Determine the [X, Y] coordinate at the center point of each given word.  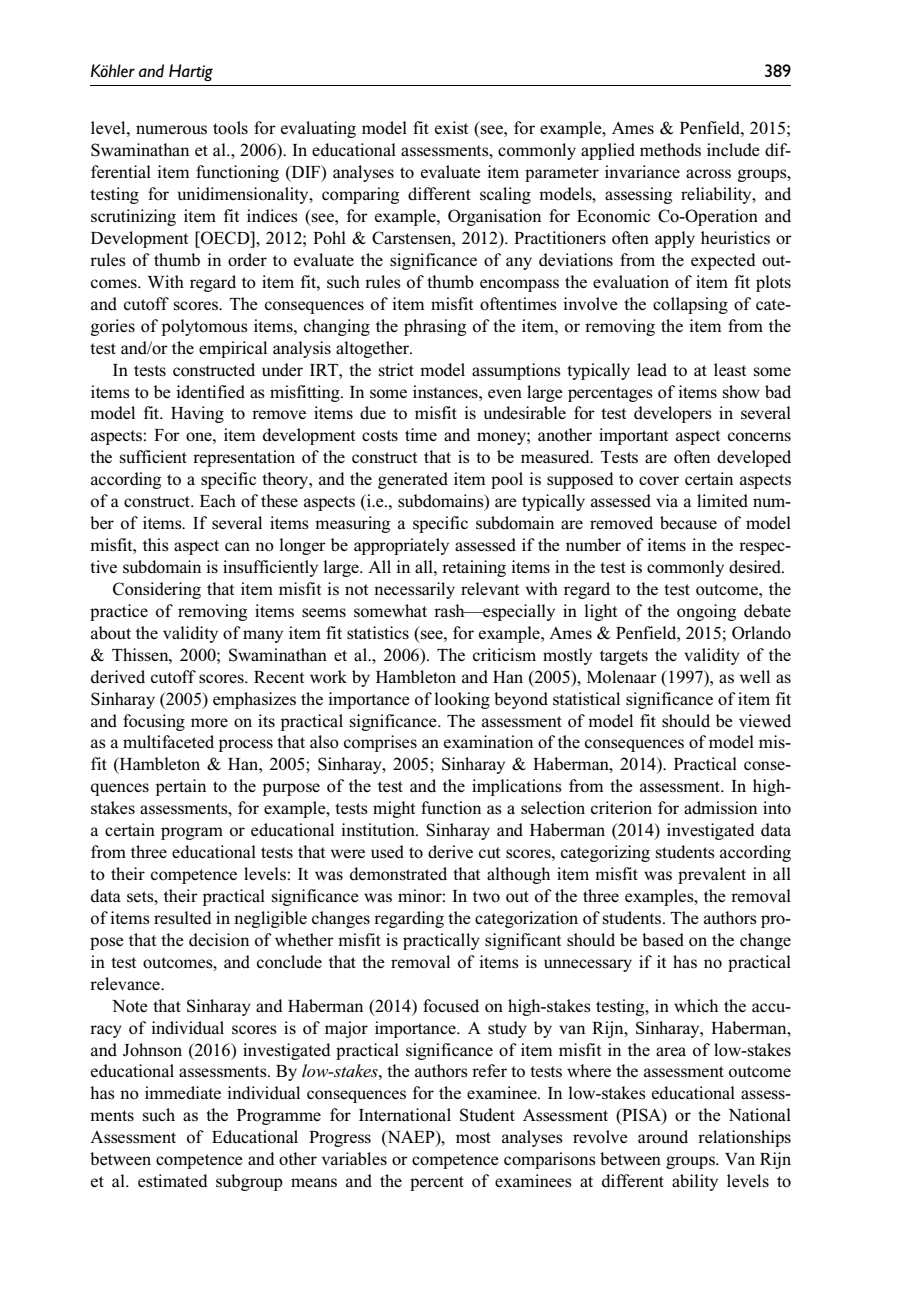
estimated [173, 1181]
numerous [171, 130]
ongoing [706, 612]
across [708, 174]
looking [462, 700]
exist [451, 128]
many [263, 636]
